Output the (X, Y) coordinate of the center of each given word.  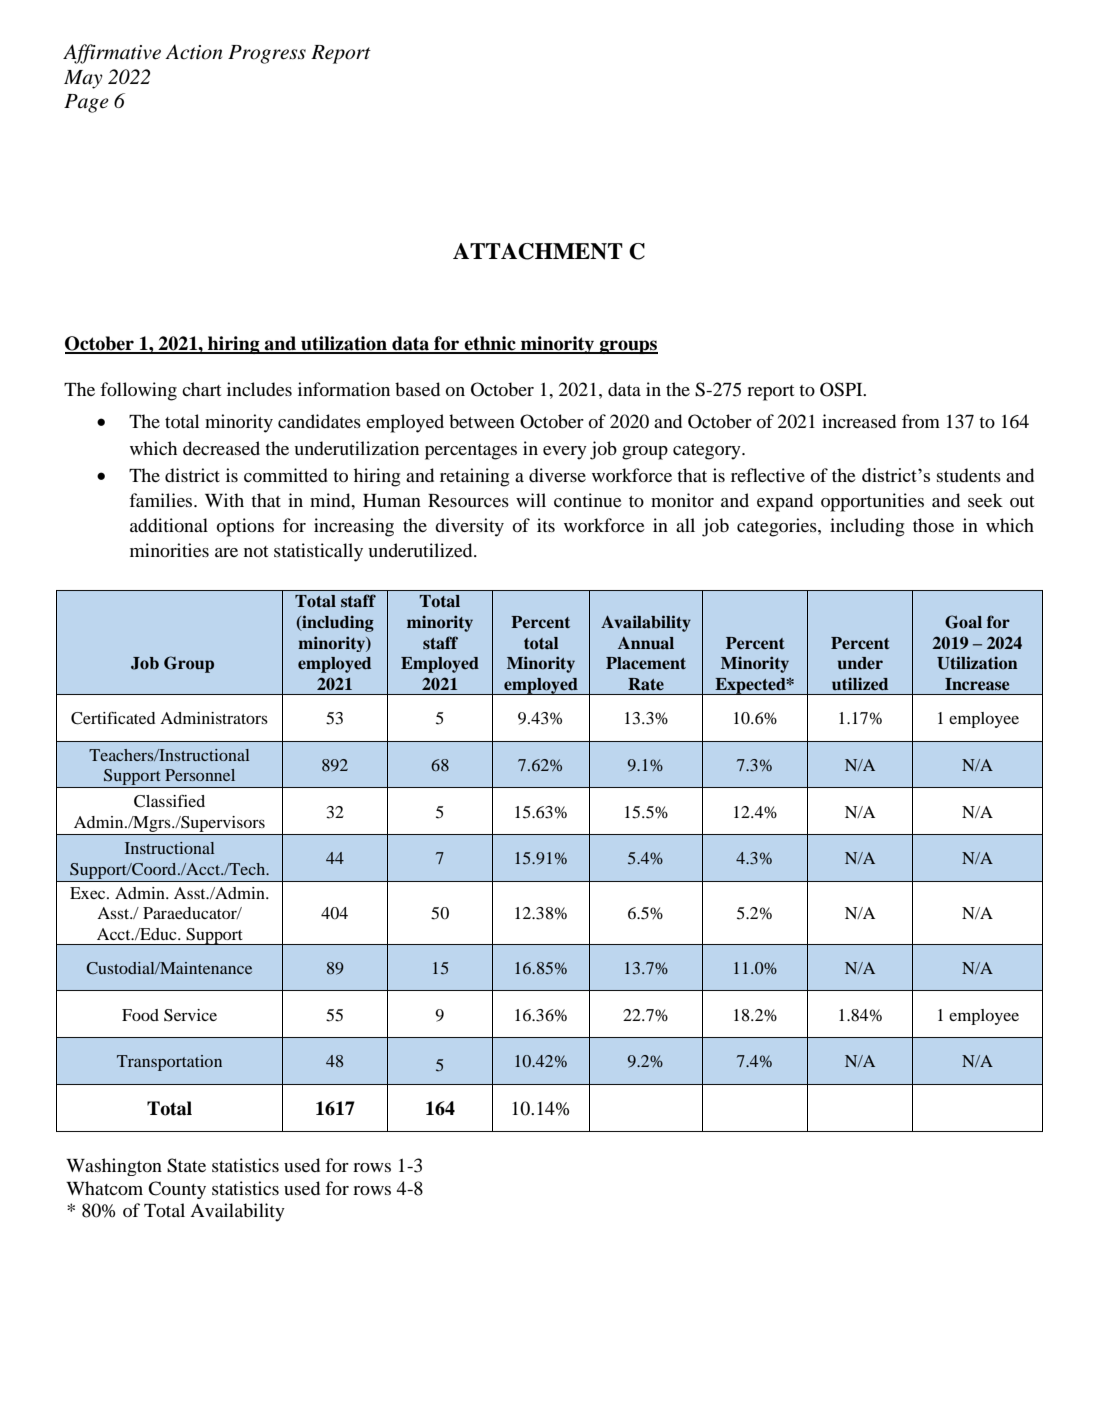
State (186, 1165)
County (177, 1190)
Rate (646, 684)
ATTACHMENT (538, 251)
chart (201, 389)
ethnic (490, 344)
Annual (646, 643)
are (226, 552)
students (969, 475)
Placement (646, 663)
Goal (963, 622)
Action (193, 52)
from (921, 421)
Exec (89, 893)
